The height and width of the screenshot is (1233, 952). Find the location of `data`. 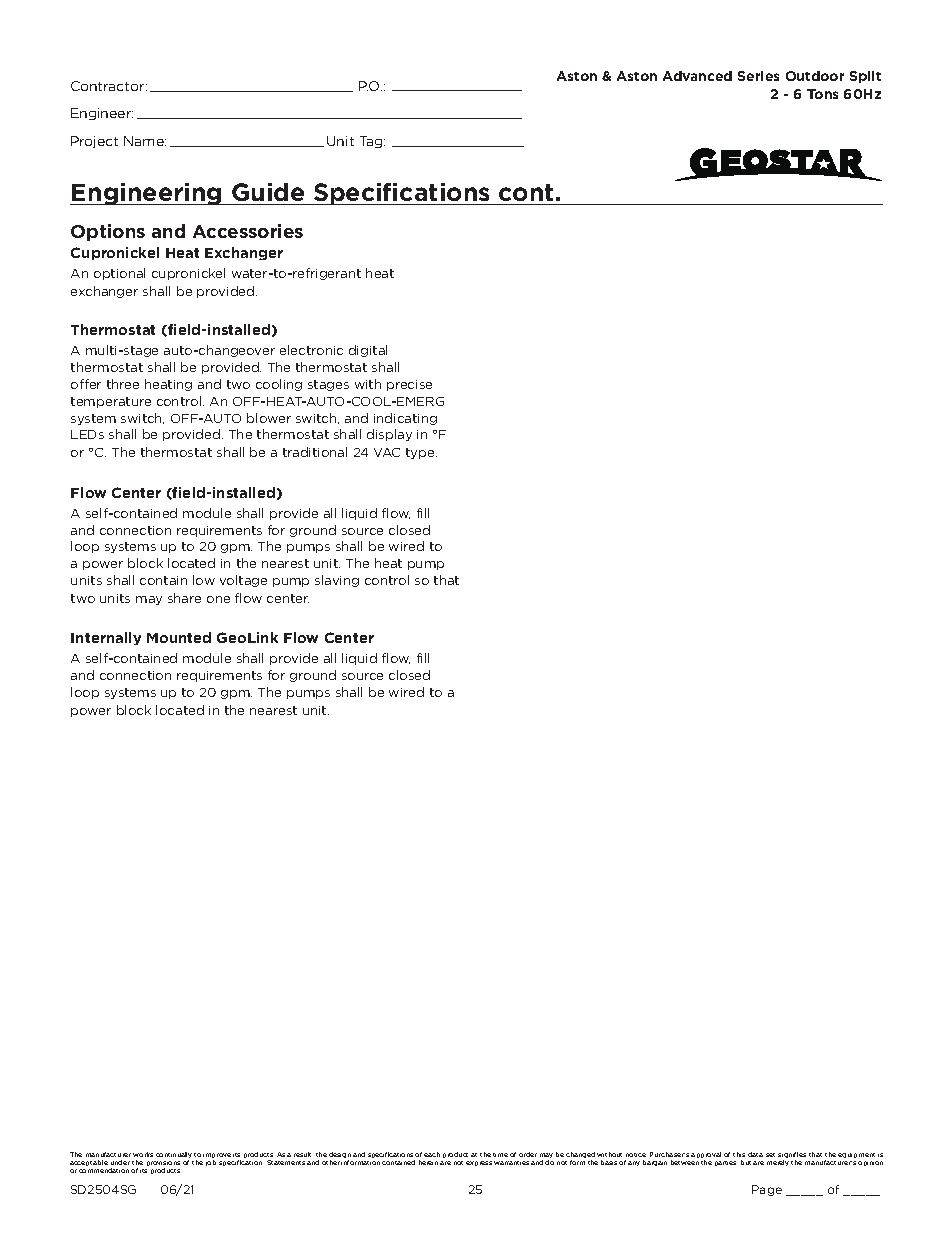

data is located at coordinates (755, 1154).
